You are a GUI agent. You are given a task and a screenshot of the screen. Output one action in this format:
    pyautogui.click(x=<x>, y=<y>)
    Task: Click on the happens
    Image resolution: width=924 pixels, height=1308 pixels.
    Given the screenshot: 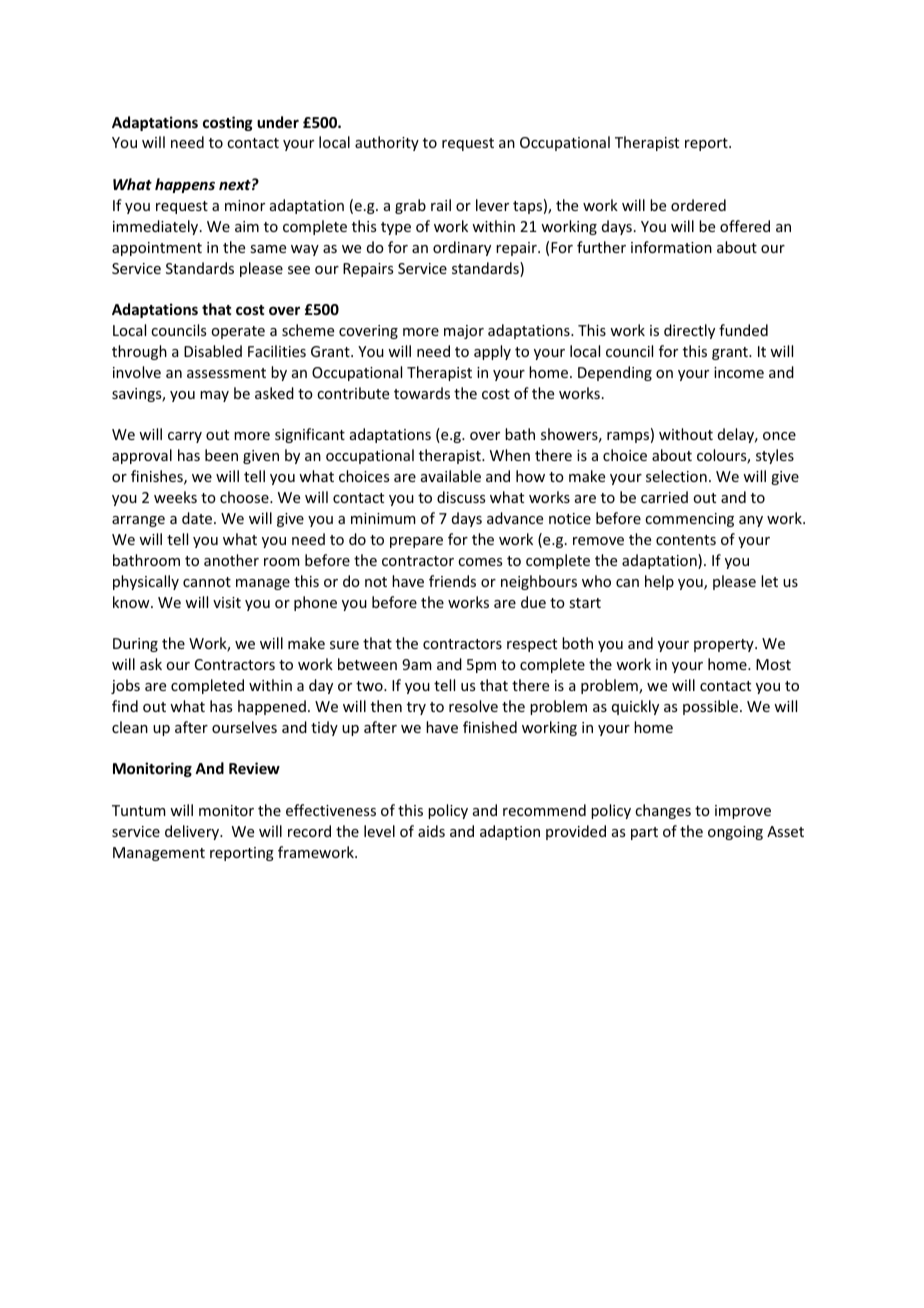 What is the action you would take?
    pyautogui.click(x=185, y=185)
